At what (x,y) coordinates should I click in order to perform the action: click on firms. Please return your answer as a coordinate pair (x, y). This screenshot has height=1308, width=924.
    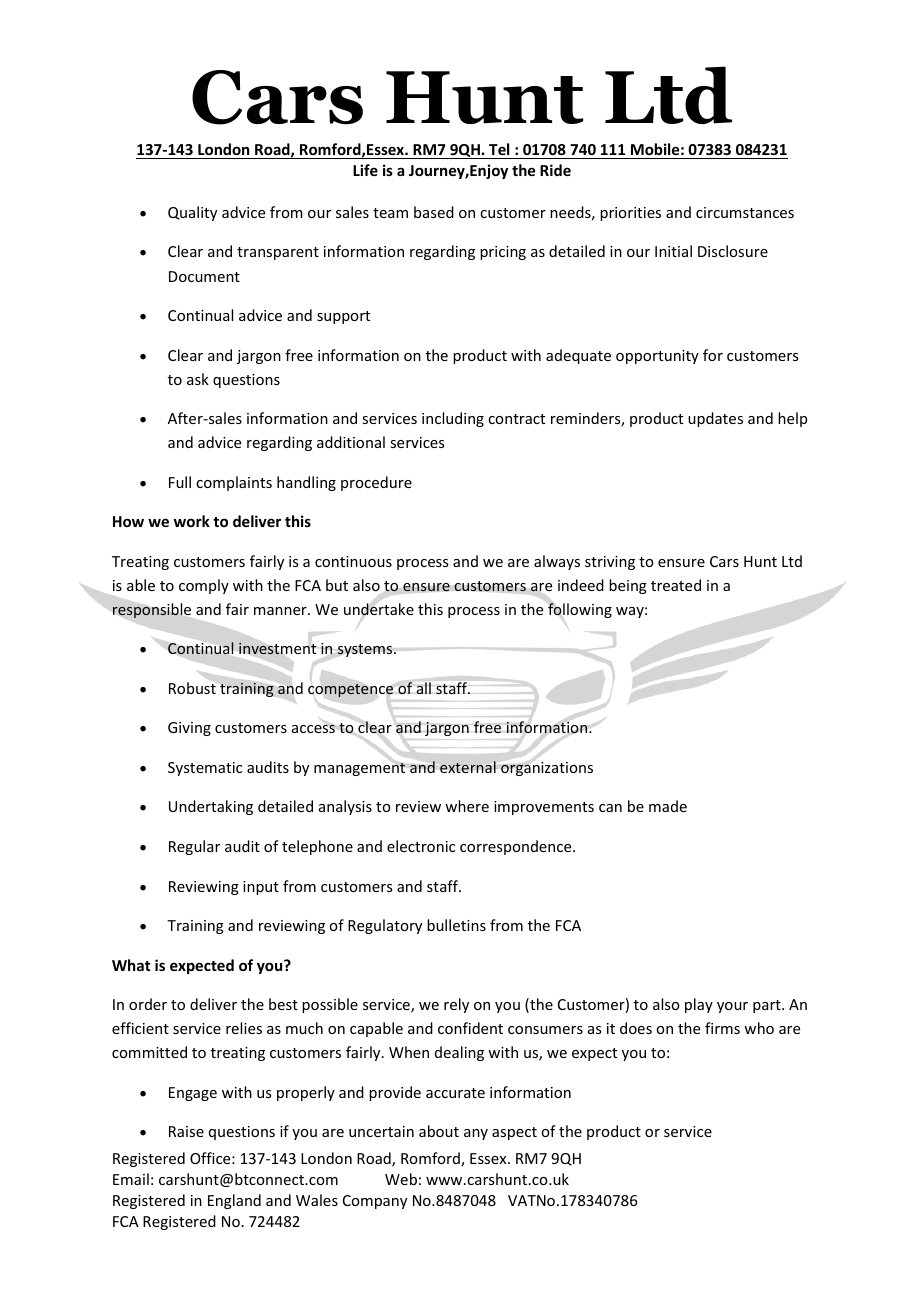
    Looking at the image, I should click on (722, 1028).
